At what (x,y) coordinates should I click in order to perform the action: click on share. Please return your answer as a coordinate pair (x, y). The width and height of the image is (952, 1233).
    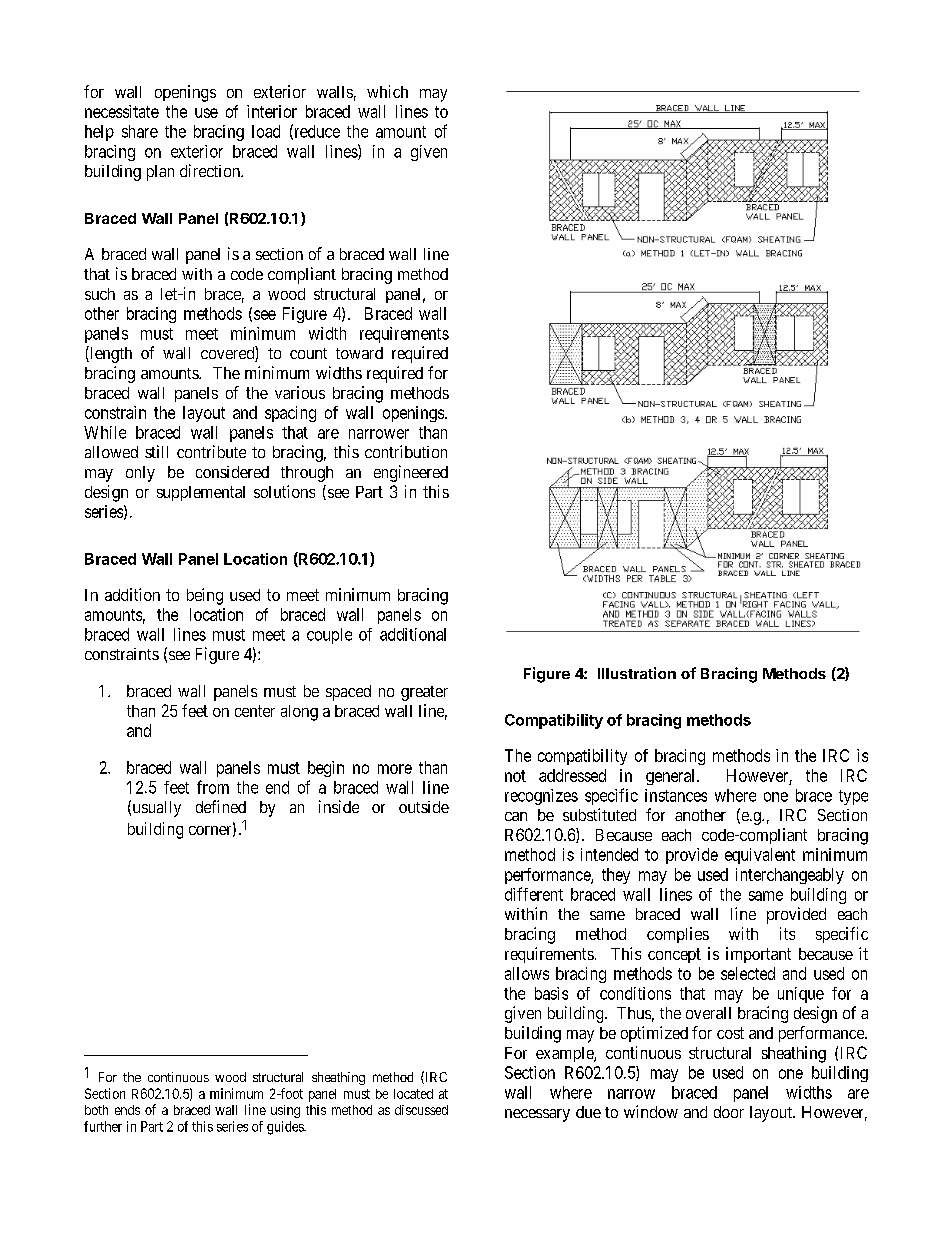
    Looking at the image, I should click on (140, 131).
